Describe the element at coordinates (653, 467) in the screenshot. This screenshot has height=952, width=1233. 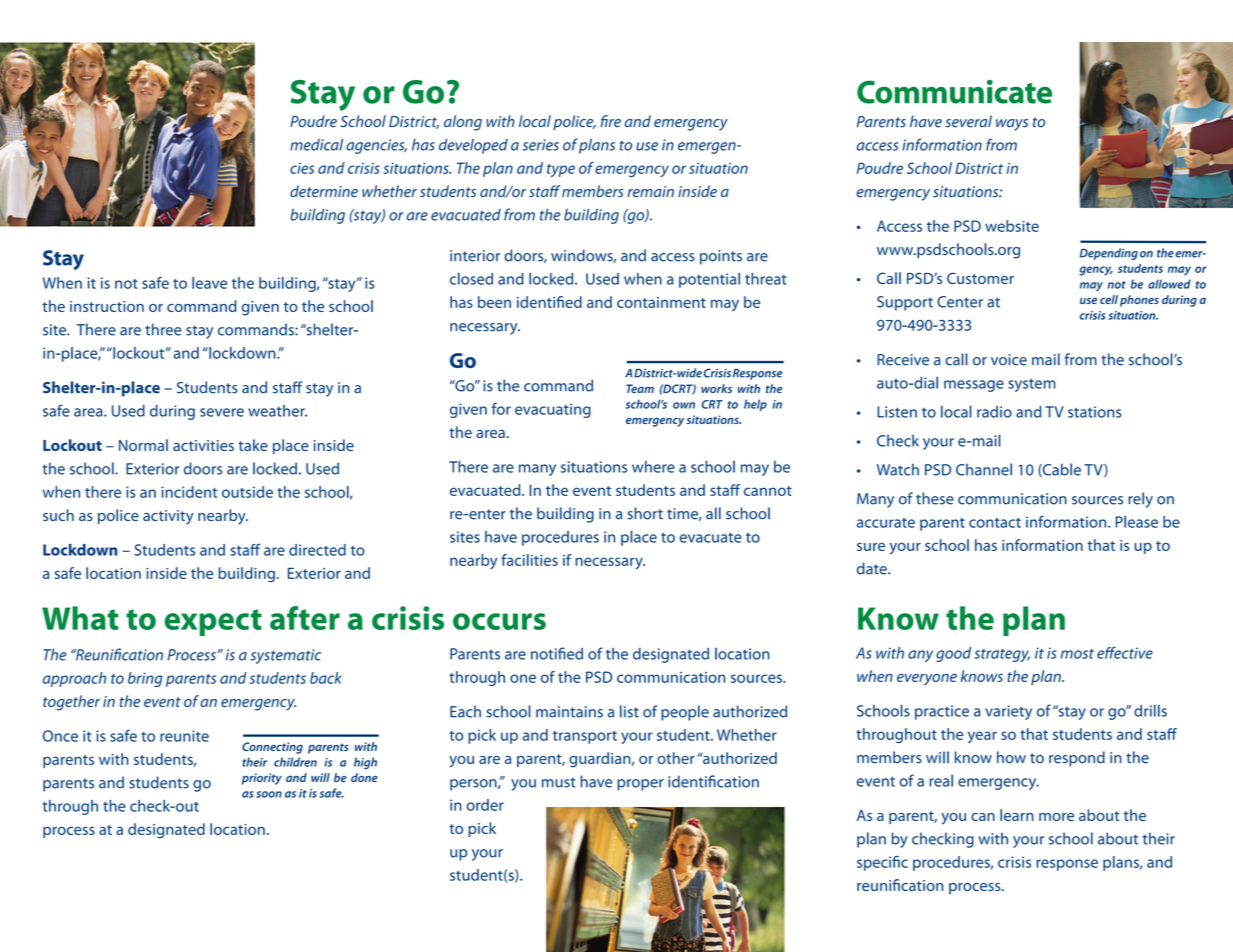
I see `where` at that location.
